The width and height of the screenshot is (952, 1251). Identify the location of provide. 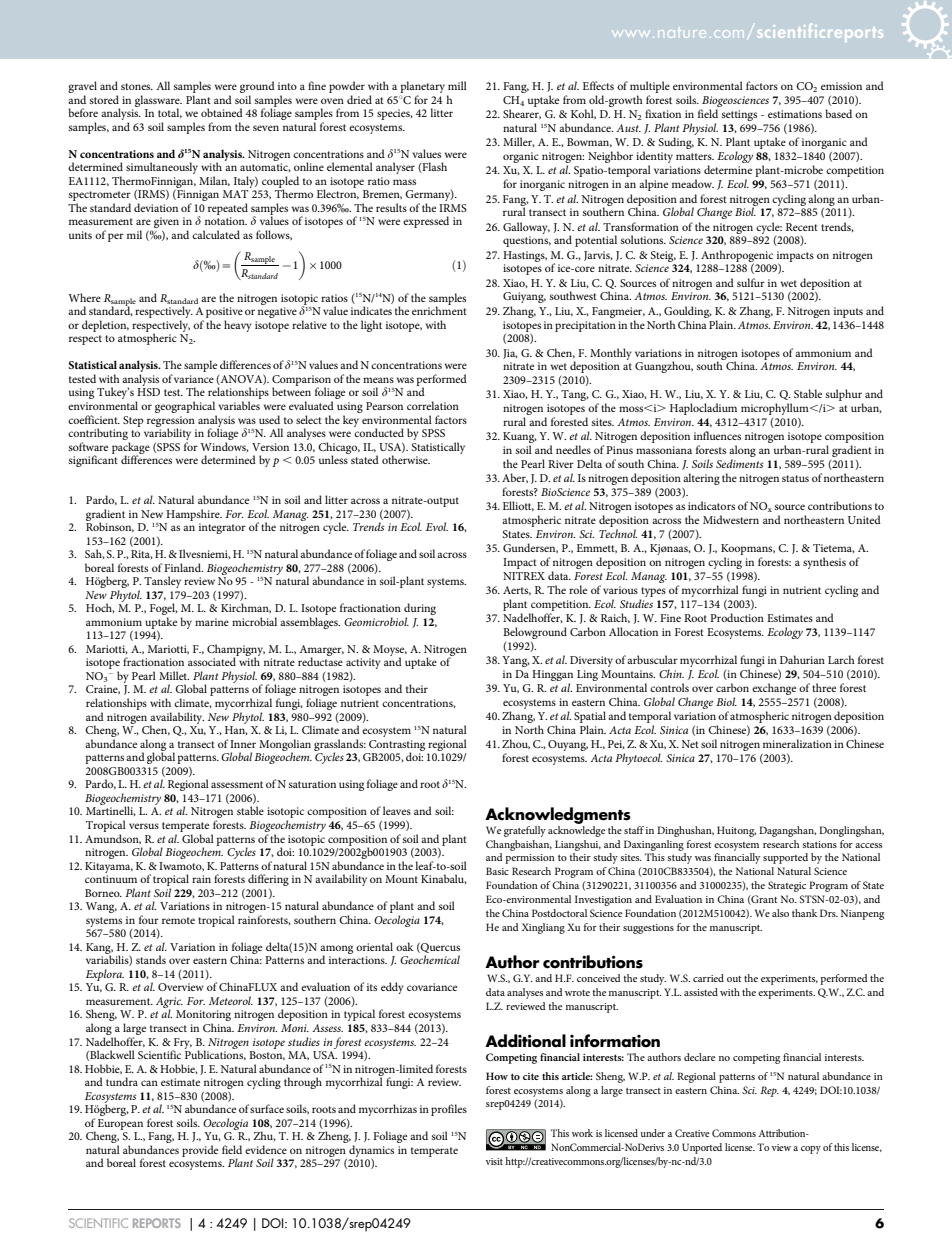
(200, 1151).
